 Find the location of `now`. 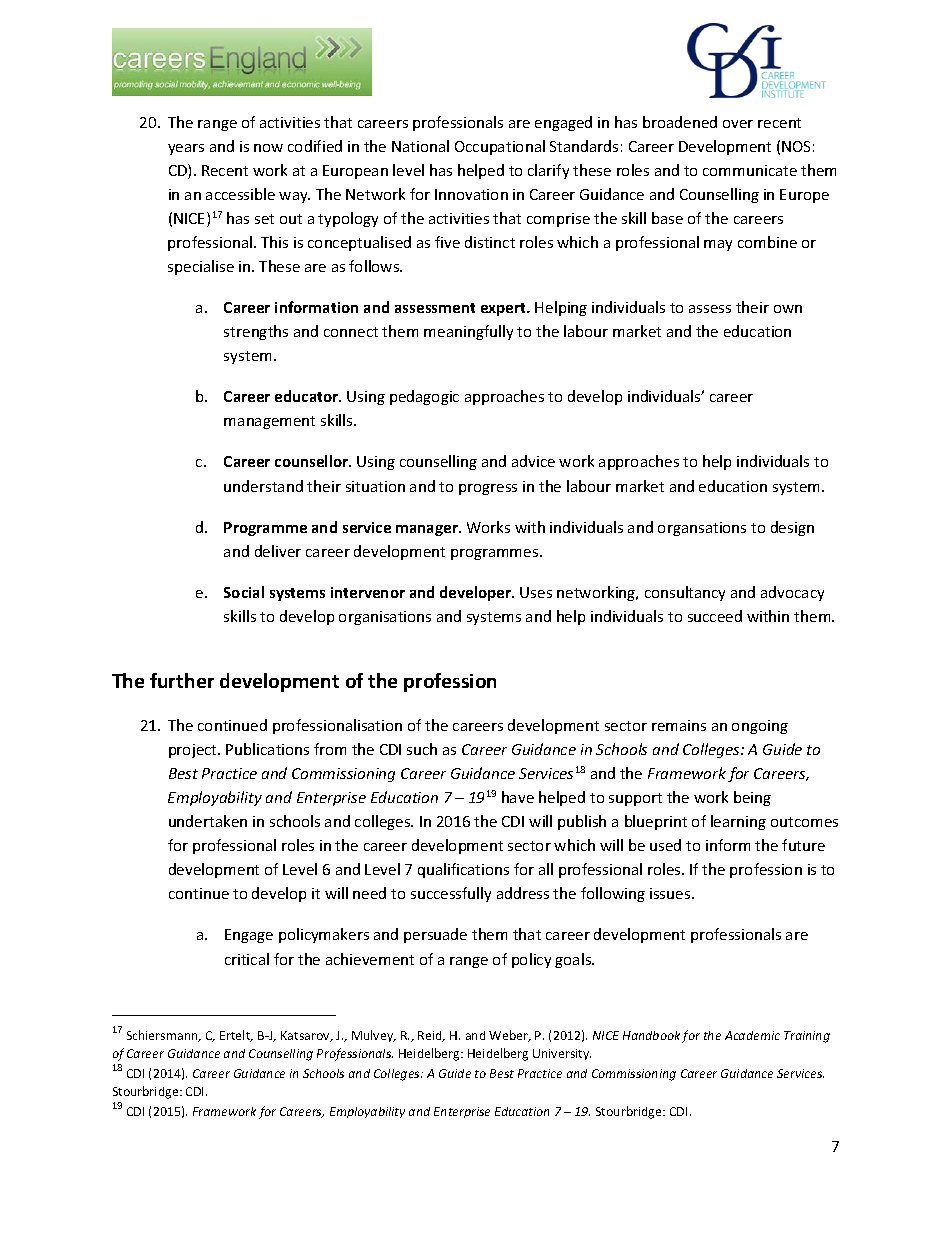

now is located at coordinates (268, 148).
